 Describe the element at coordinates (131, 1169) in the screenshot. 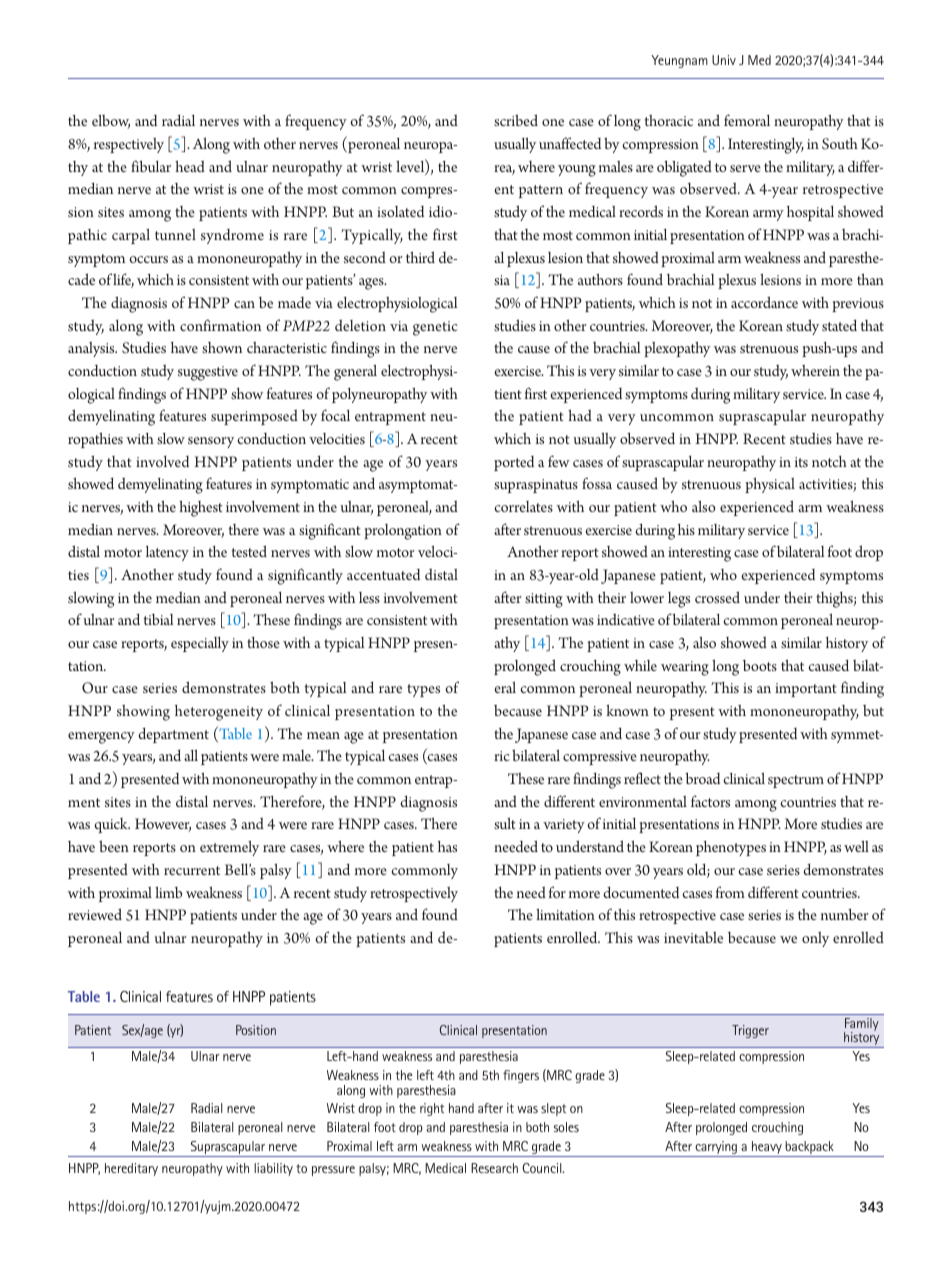

I see `hereditary` at that location.
